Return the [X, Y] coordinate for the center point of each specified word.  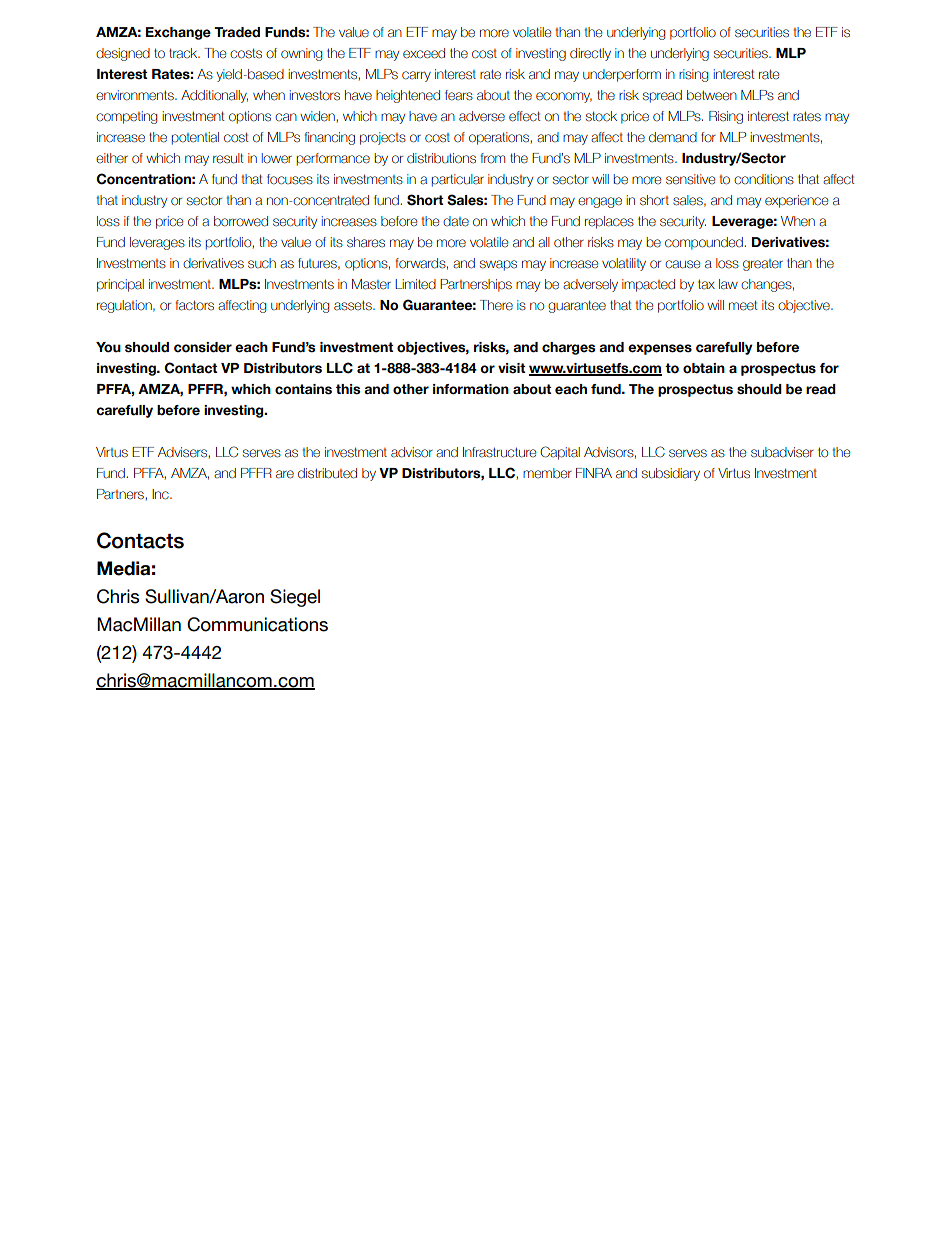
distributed [327, 473]
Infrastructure [499, 452]
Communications [257, 624]
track [184, 53]
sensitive [690, 179]
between [712, 95]
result [228, 158]
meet [743, 305]
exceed [424, 53]
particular [457, 180]
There [496, 305]
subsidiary [671, 474]
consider [203, 347]
